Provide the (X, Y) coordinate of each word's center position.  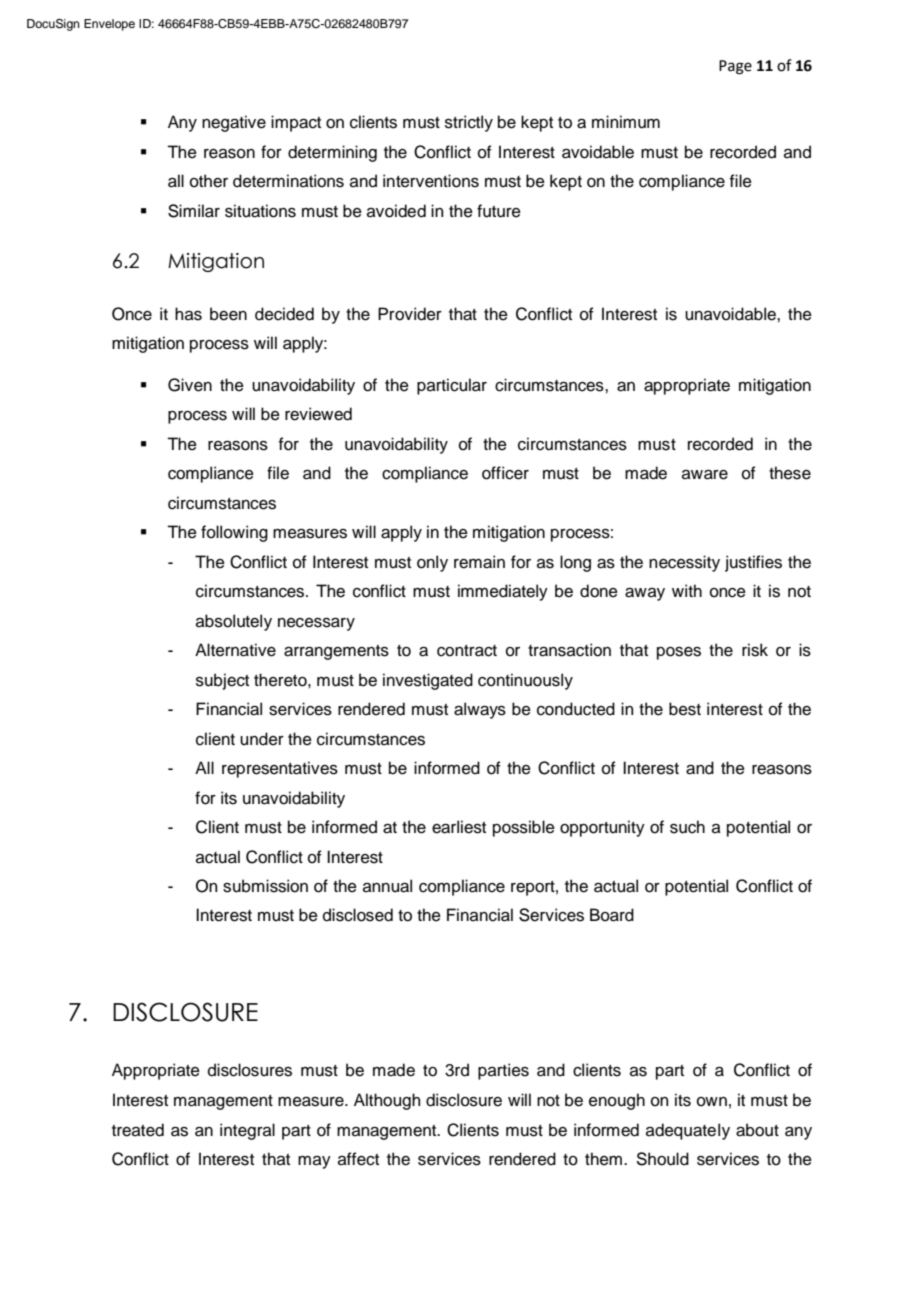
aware (705, 475)
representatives (280, 769)
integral (247, 1131)
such (687, 827)
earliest (459, 827)
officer (505, 473)
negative (234, 123)
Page (735, 67)
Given (190, 385)
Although (387, 1101)
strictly (469, 123)
